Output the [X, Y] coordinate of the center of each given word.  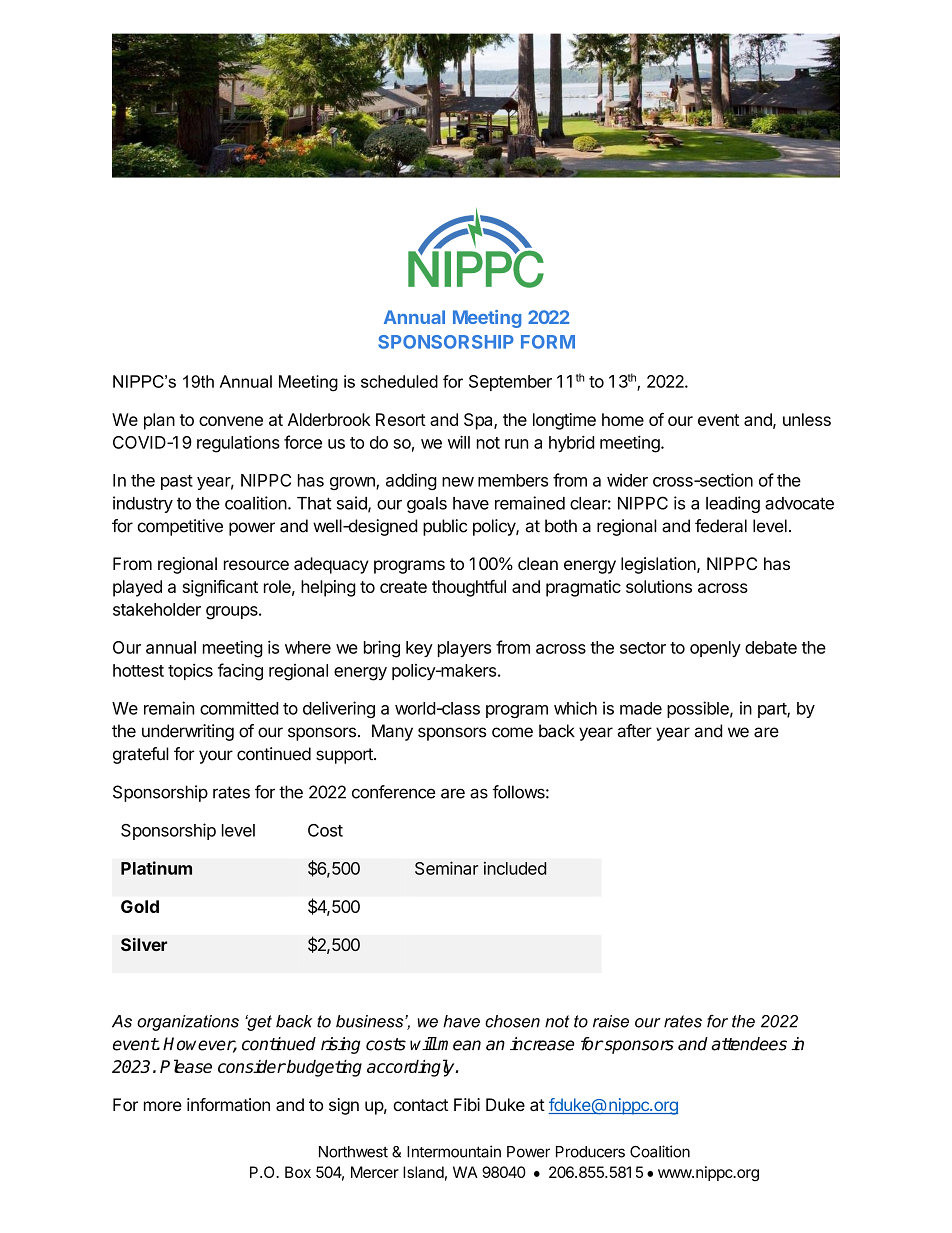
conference [393, 792]
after [634, 731]
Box [298, 1172]
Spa [479, 421]
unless [807, 419]
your [216, 757]
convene [231, 421]
